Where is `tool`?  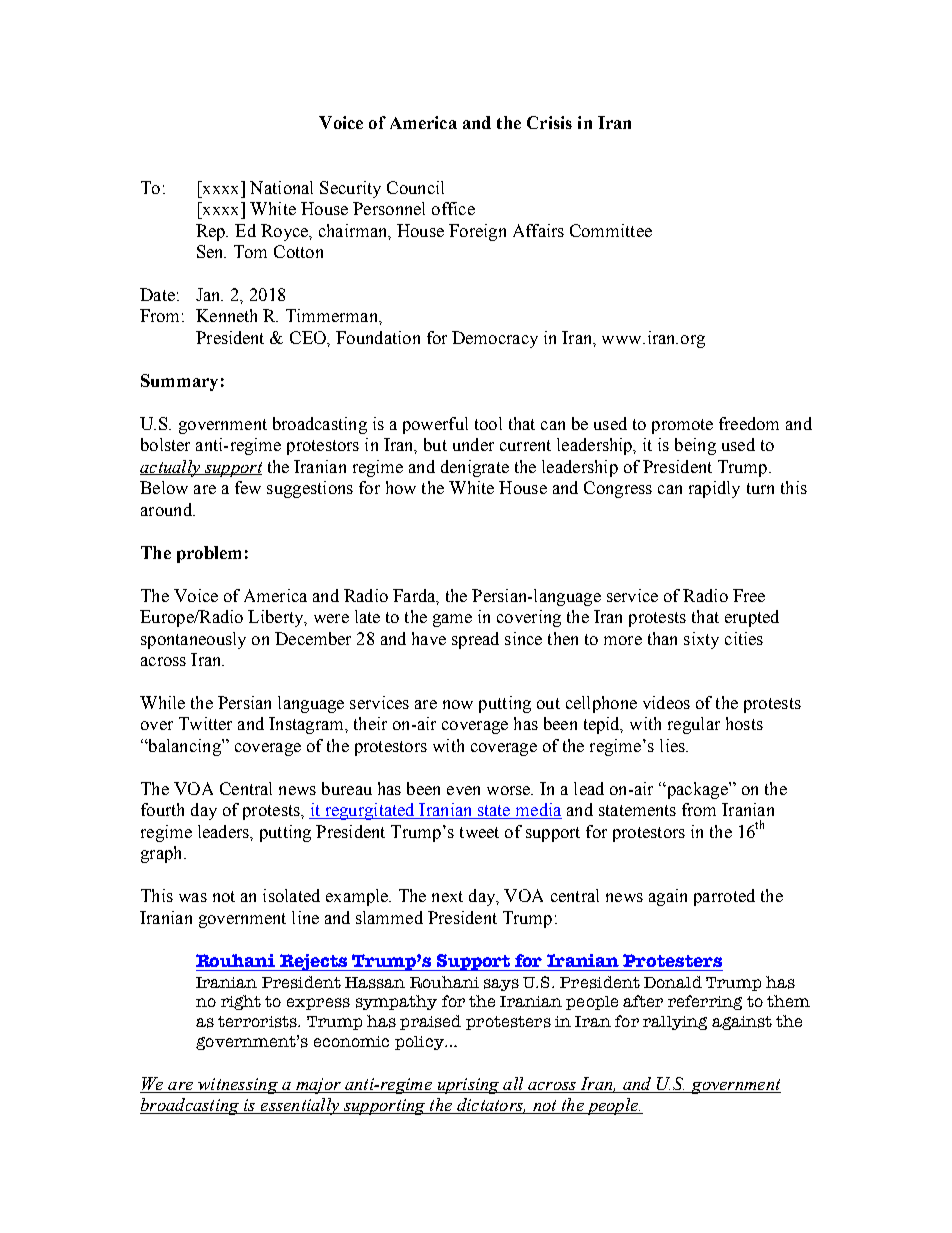 tool is located at coordinates (488, 423).
